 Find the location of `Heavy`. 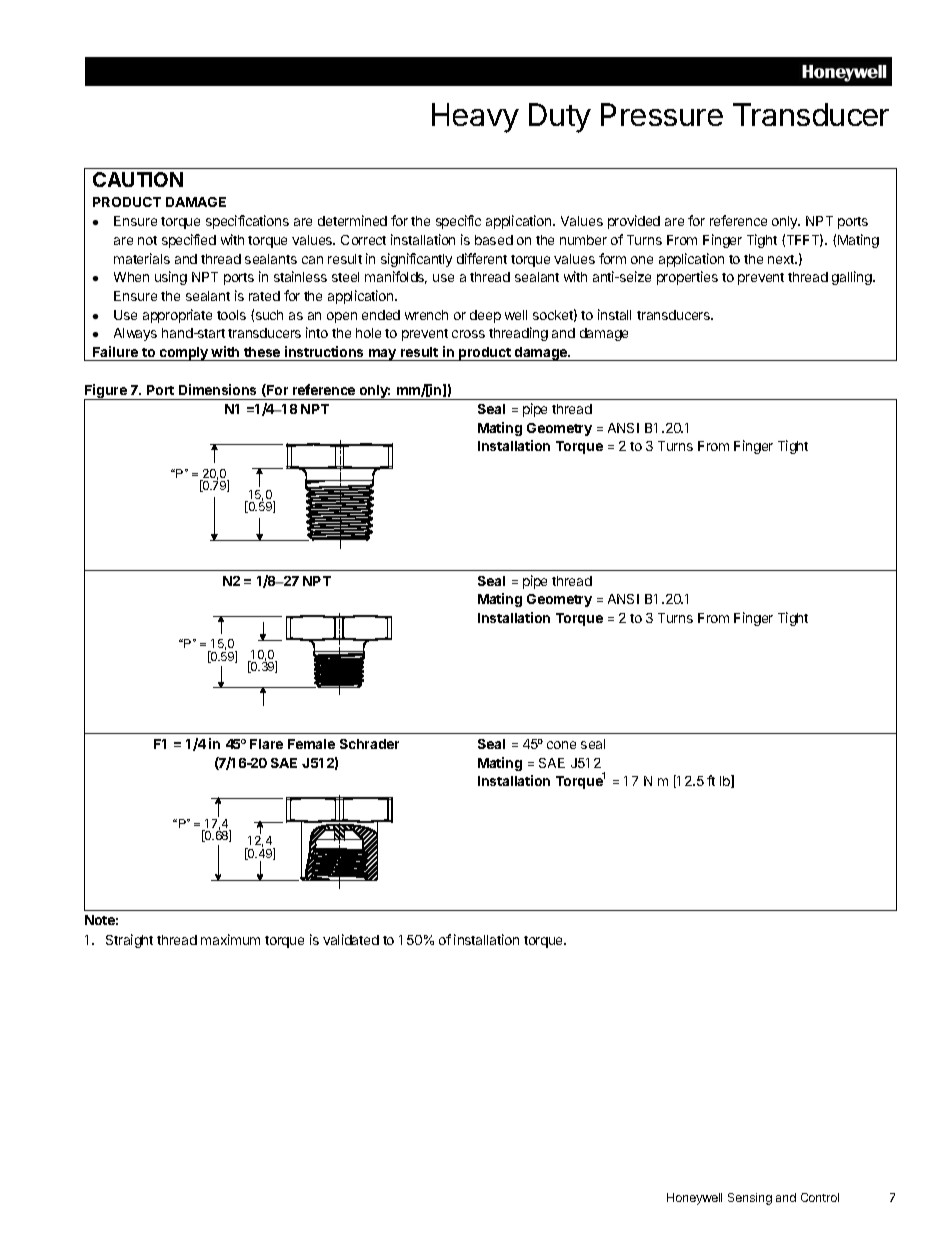

Heavy is located at coordinates (475, 118).
